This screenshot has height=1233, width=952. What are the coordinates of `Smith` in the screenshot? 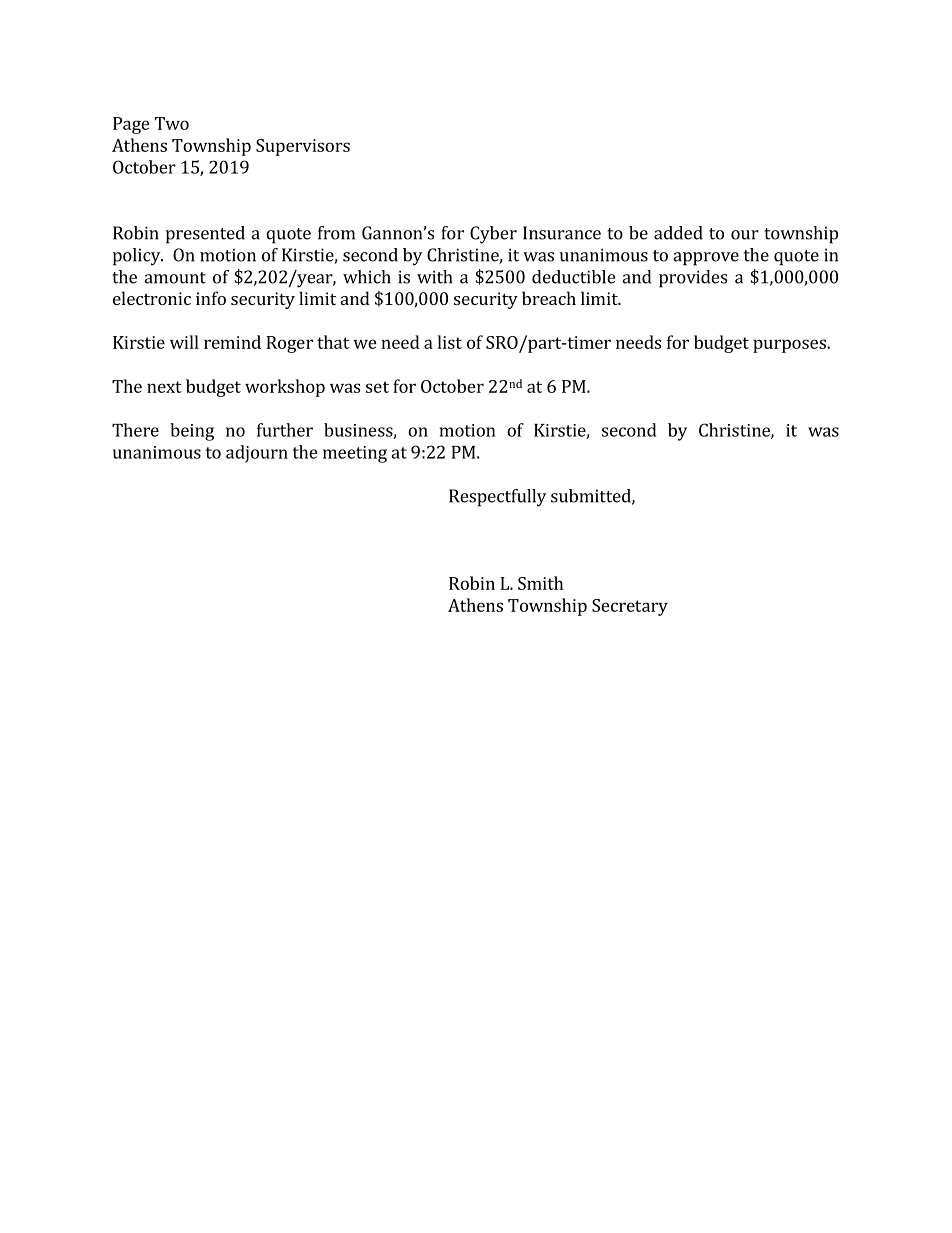 It's located at (540, 583).
